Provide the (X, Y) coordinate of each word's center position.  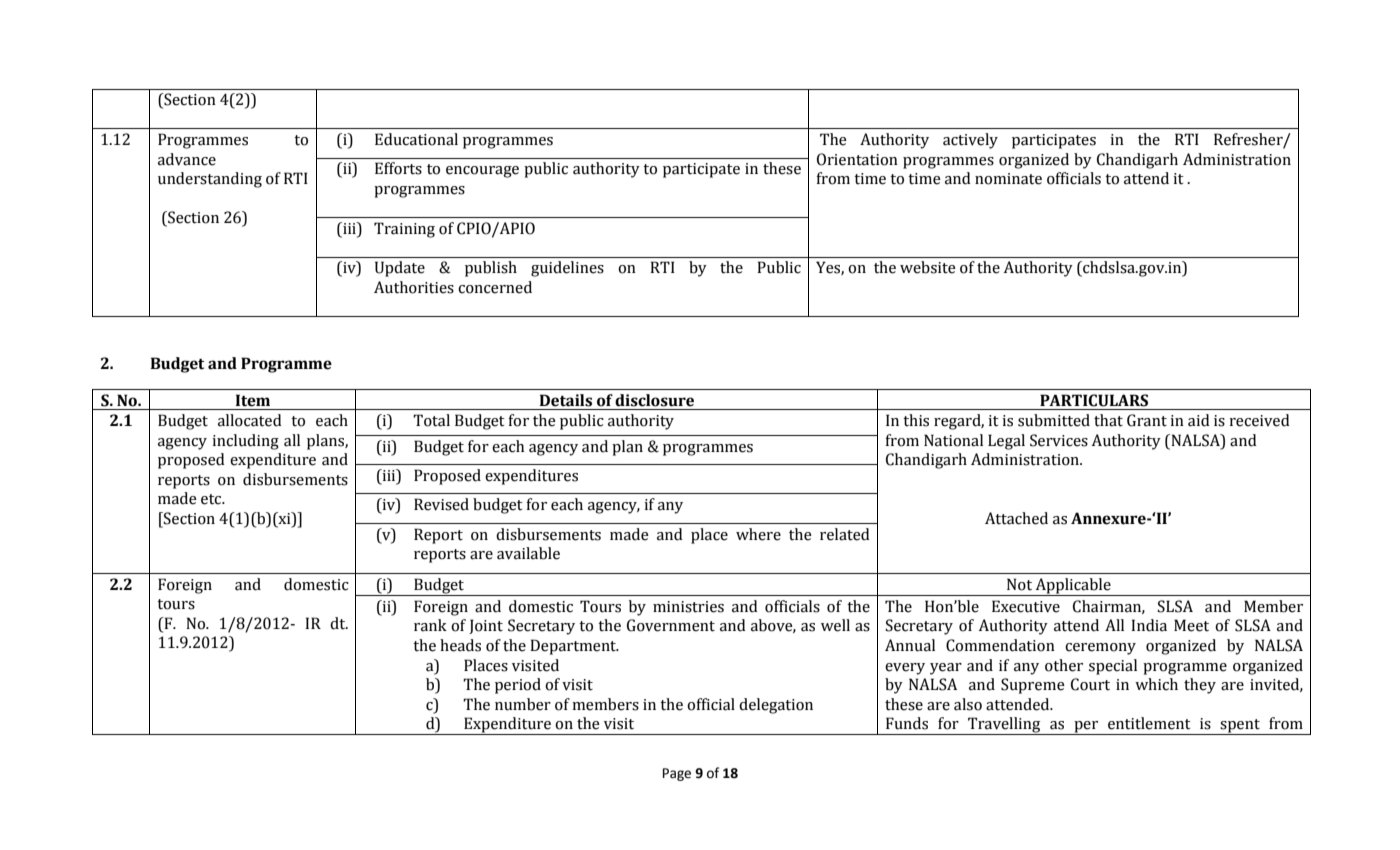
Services (1059, 440)
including (245, 442)
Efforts (398, 168)
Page (677, 774)
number (523, 704)
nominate (1008, 179)
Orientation (857, 159)
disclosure (654, 400)
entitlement (1149, 723)
